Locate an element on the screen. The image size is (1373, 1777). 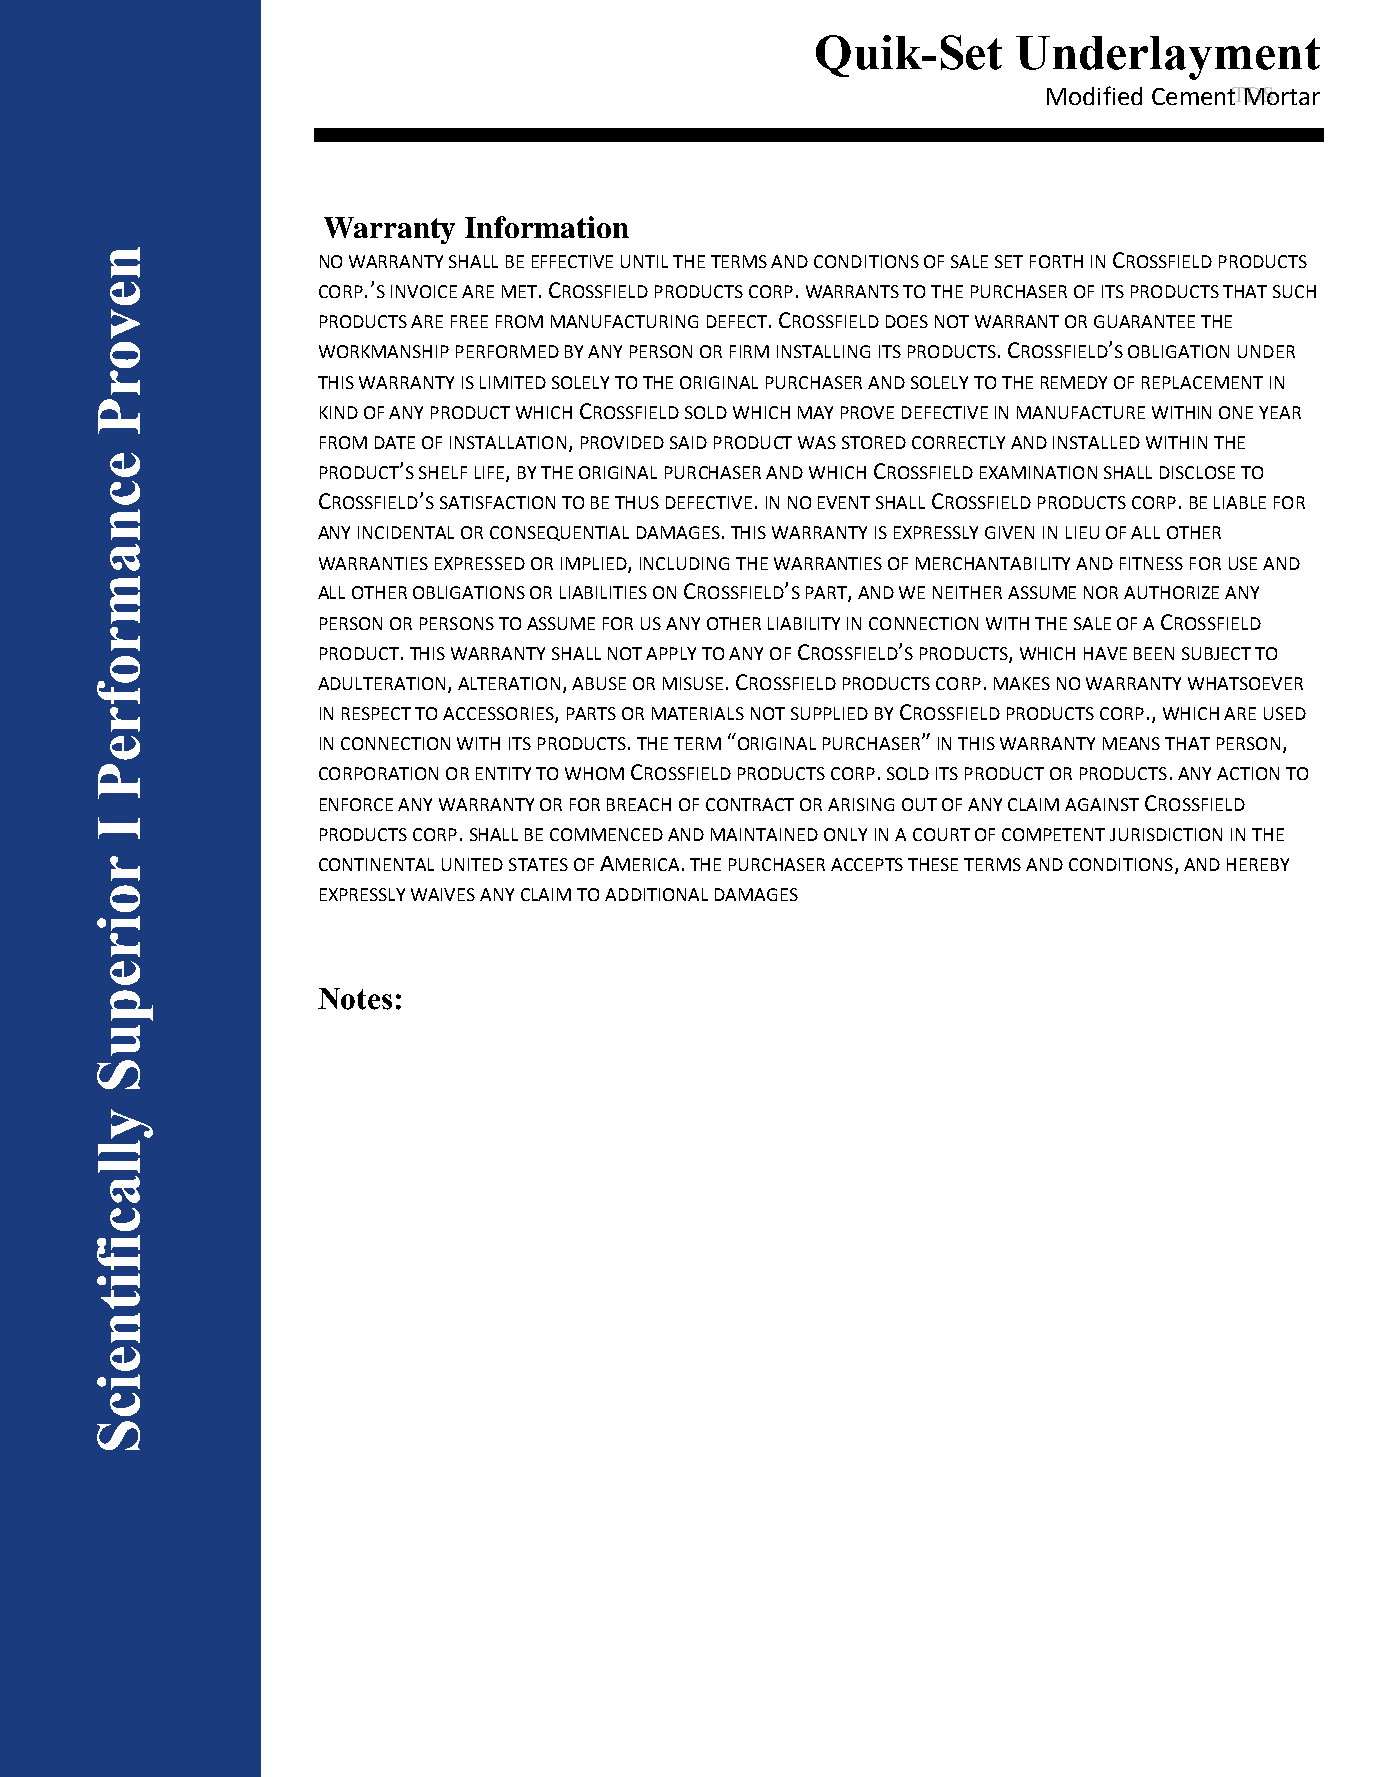
MAY is located at coordinates (815, 412).
